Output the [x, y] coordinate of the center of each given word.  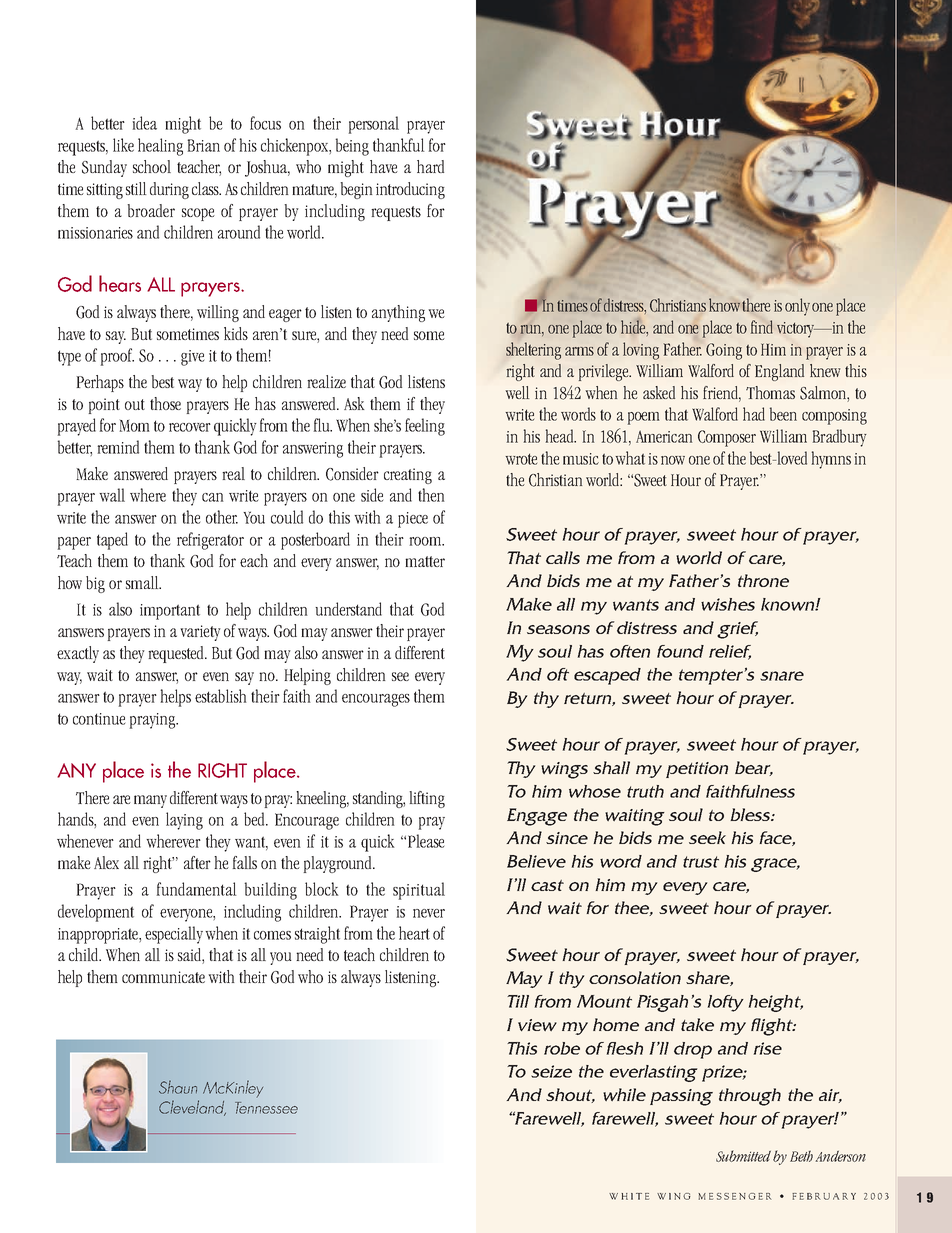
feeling [425, 427]
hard [430, 166]
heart [414, 933]
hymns [831, 460]
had [754, 414]
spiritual [419, 891]
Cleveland [192, 1108]
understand [348, 609]
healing [160, 147]
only [797, 307]
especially [174, 935]
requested [177, 654]
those [165, 403]
